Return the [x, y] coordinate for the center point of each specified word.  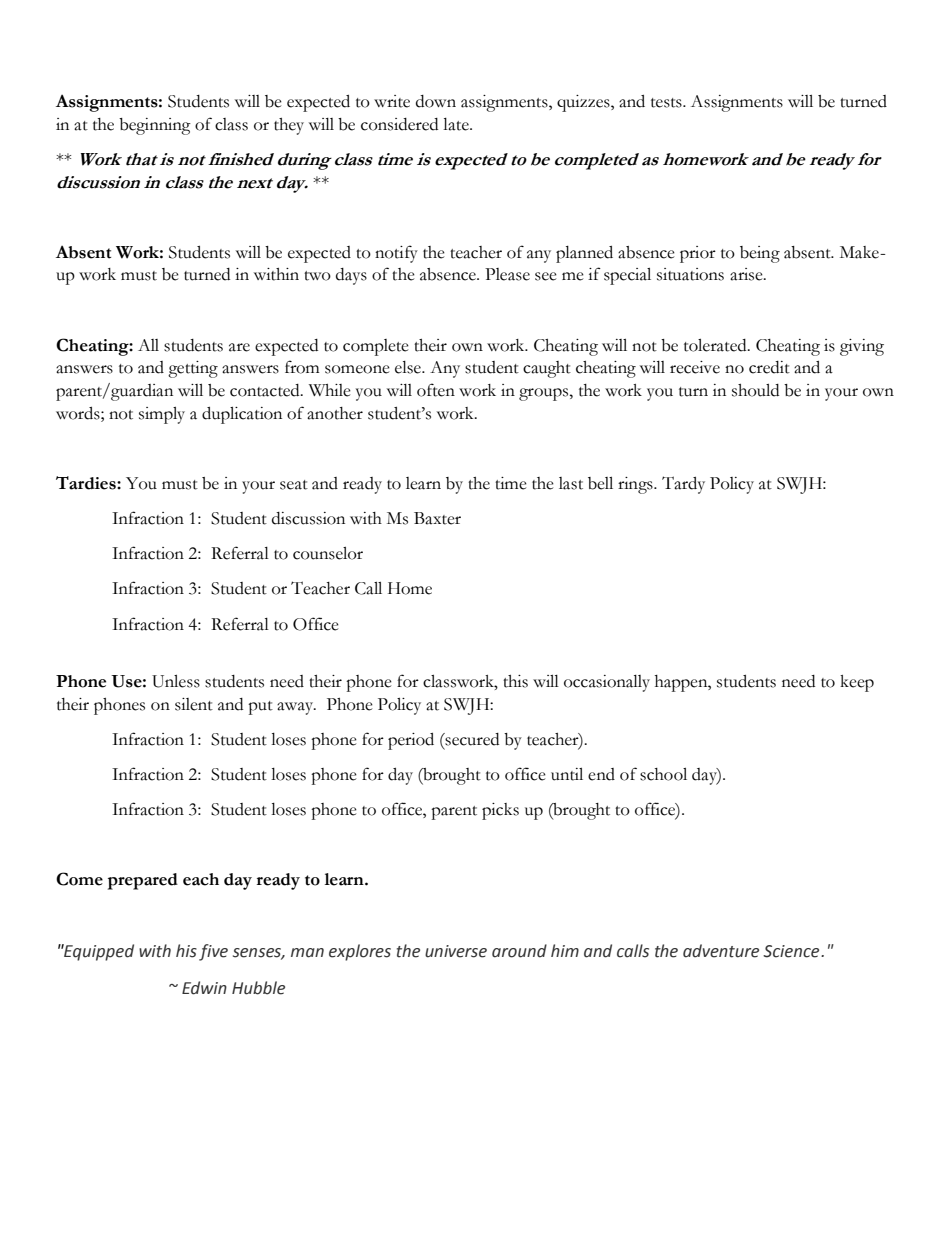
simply [162, 415]
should [755, 390]
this [515, 681]
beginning [155, 126]
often [436, 390]
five [213, 952]
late [457, 124]
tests [667, 103]
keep [857, 683]
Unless [176, 681]
